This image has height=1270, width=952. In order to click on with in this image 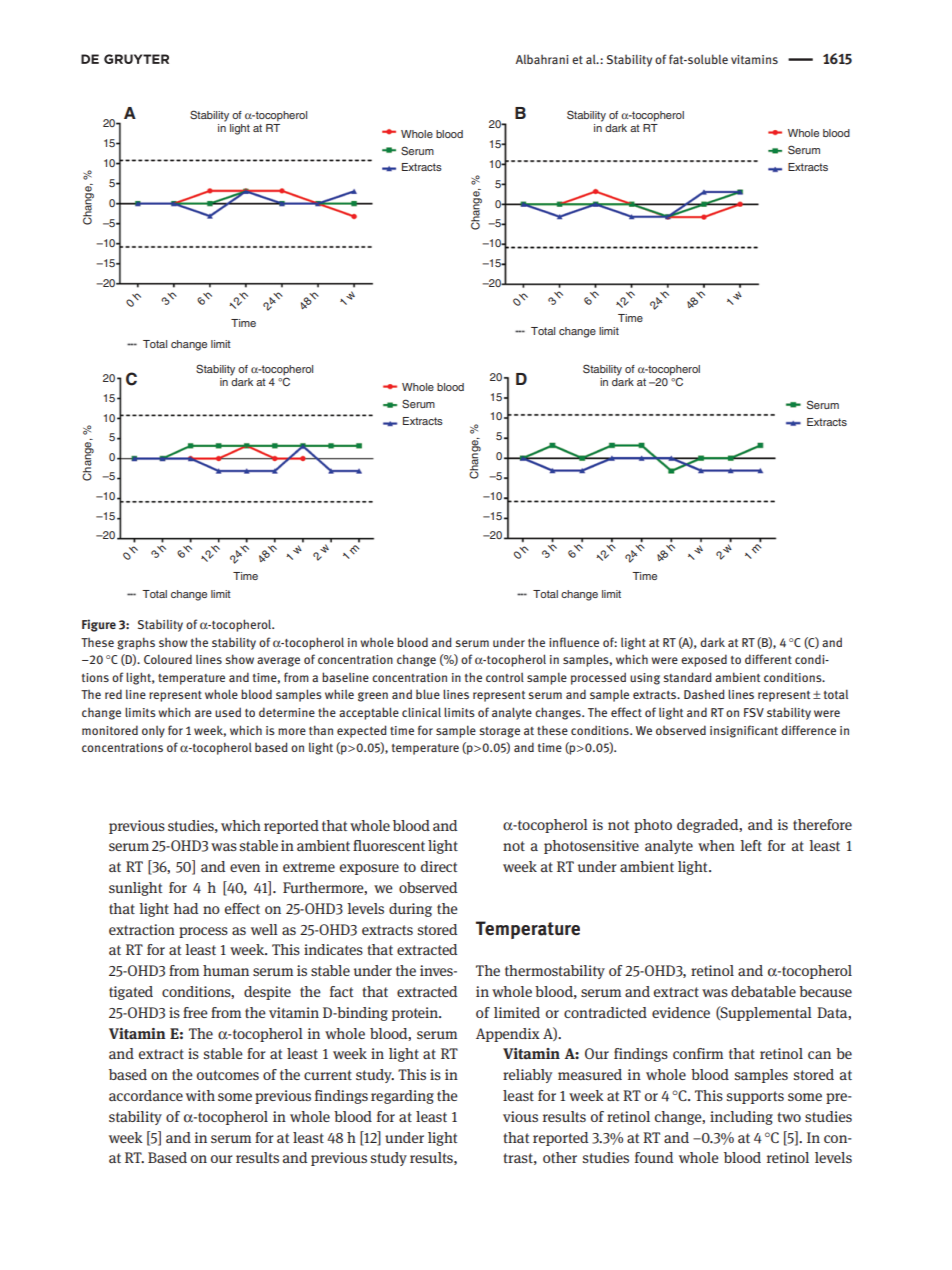, I will do `click(200, 1095)`.
